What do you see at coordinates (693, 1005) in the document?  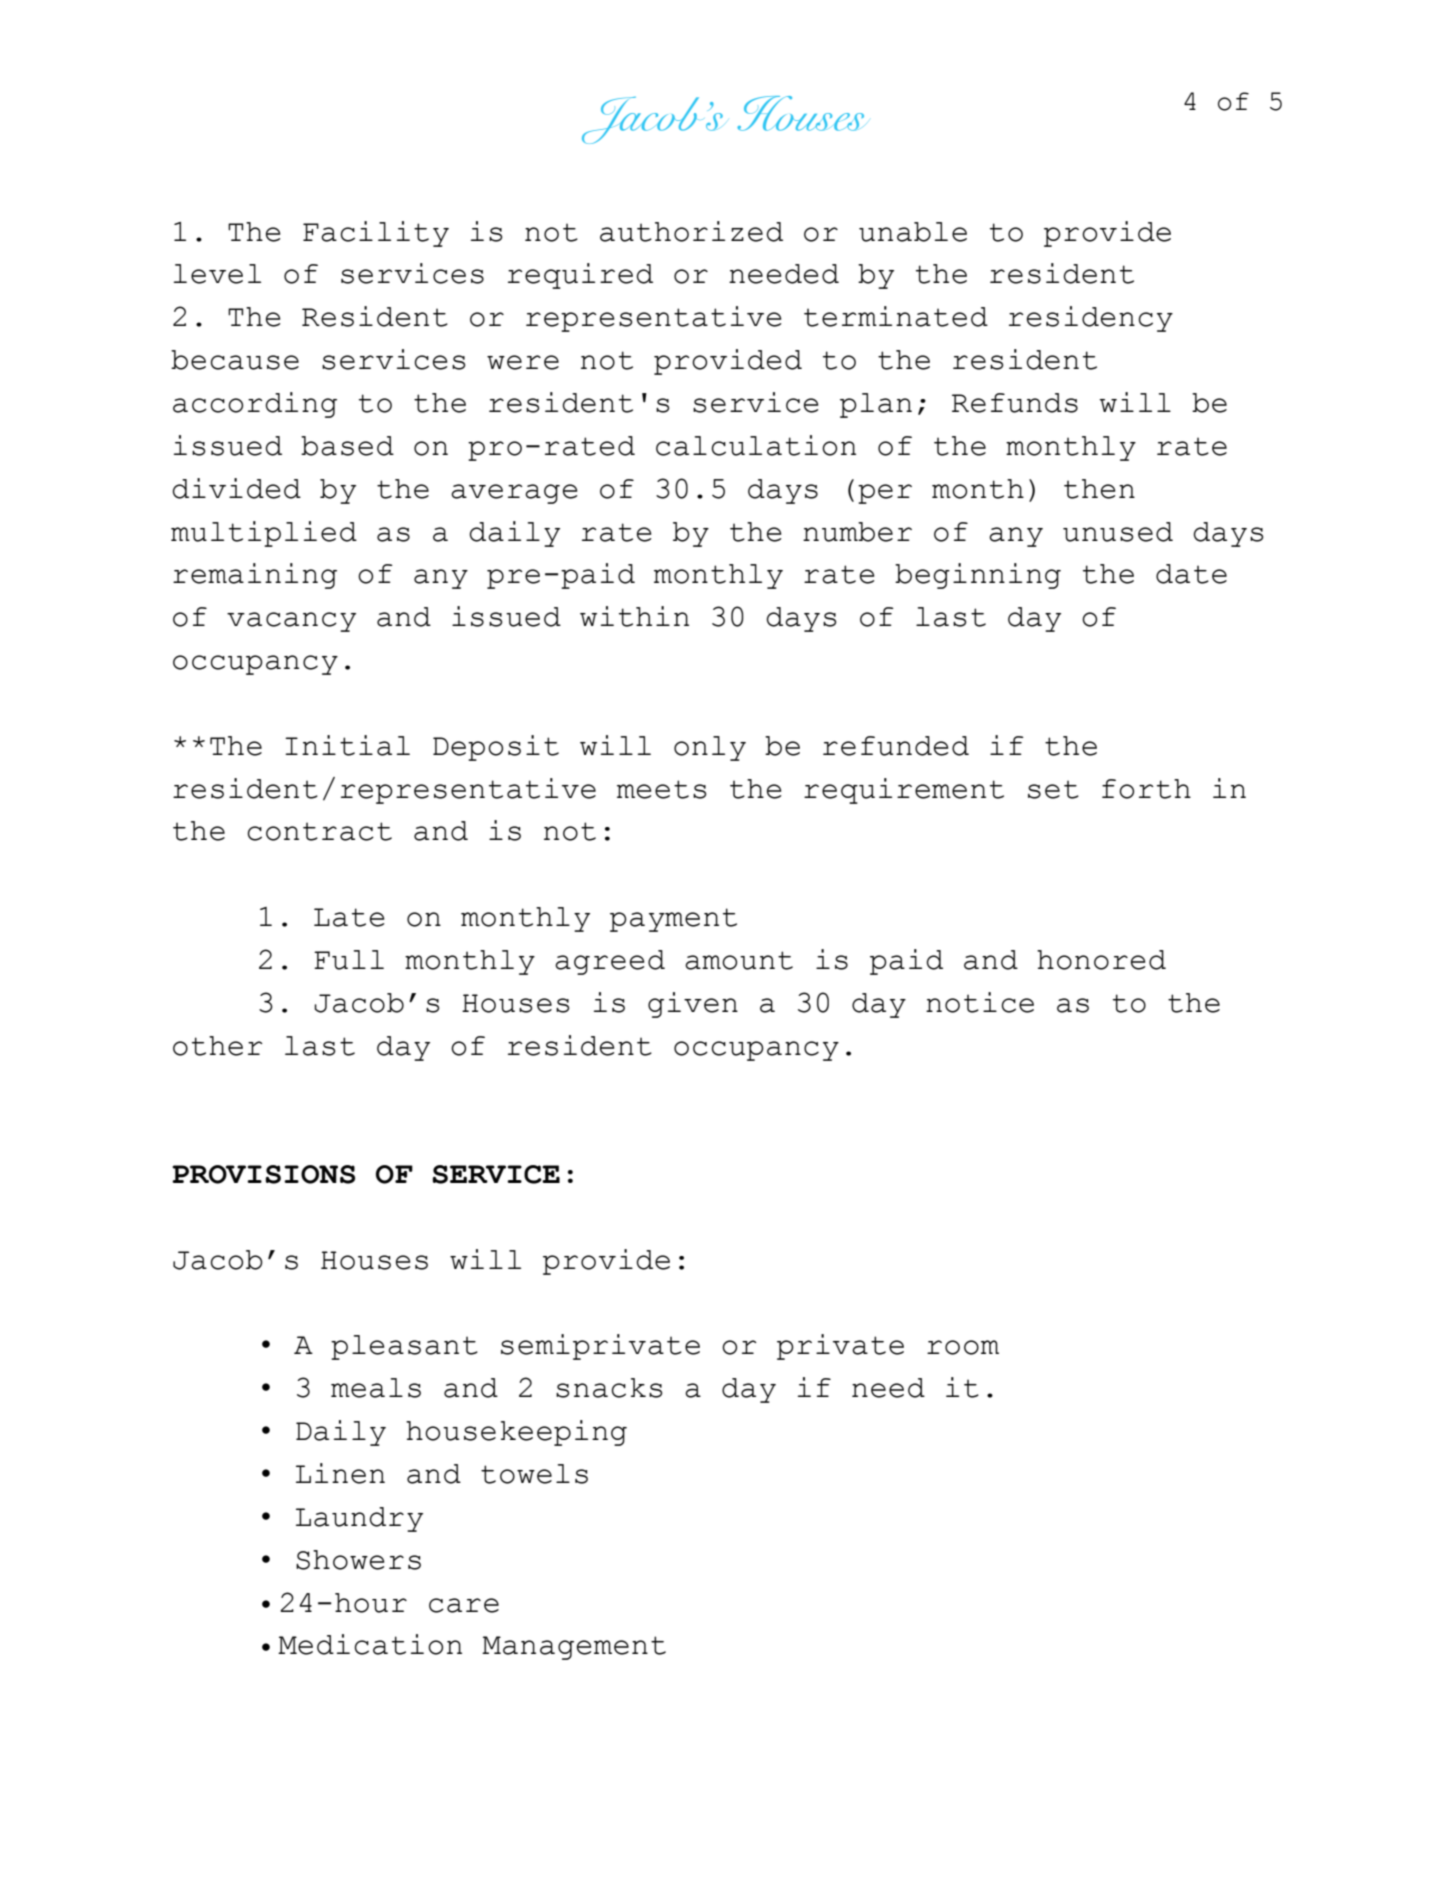 I see `given` at bounding box center [693, 1005].
